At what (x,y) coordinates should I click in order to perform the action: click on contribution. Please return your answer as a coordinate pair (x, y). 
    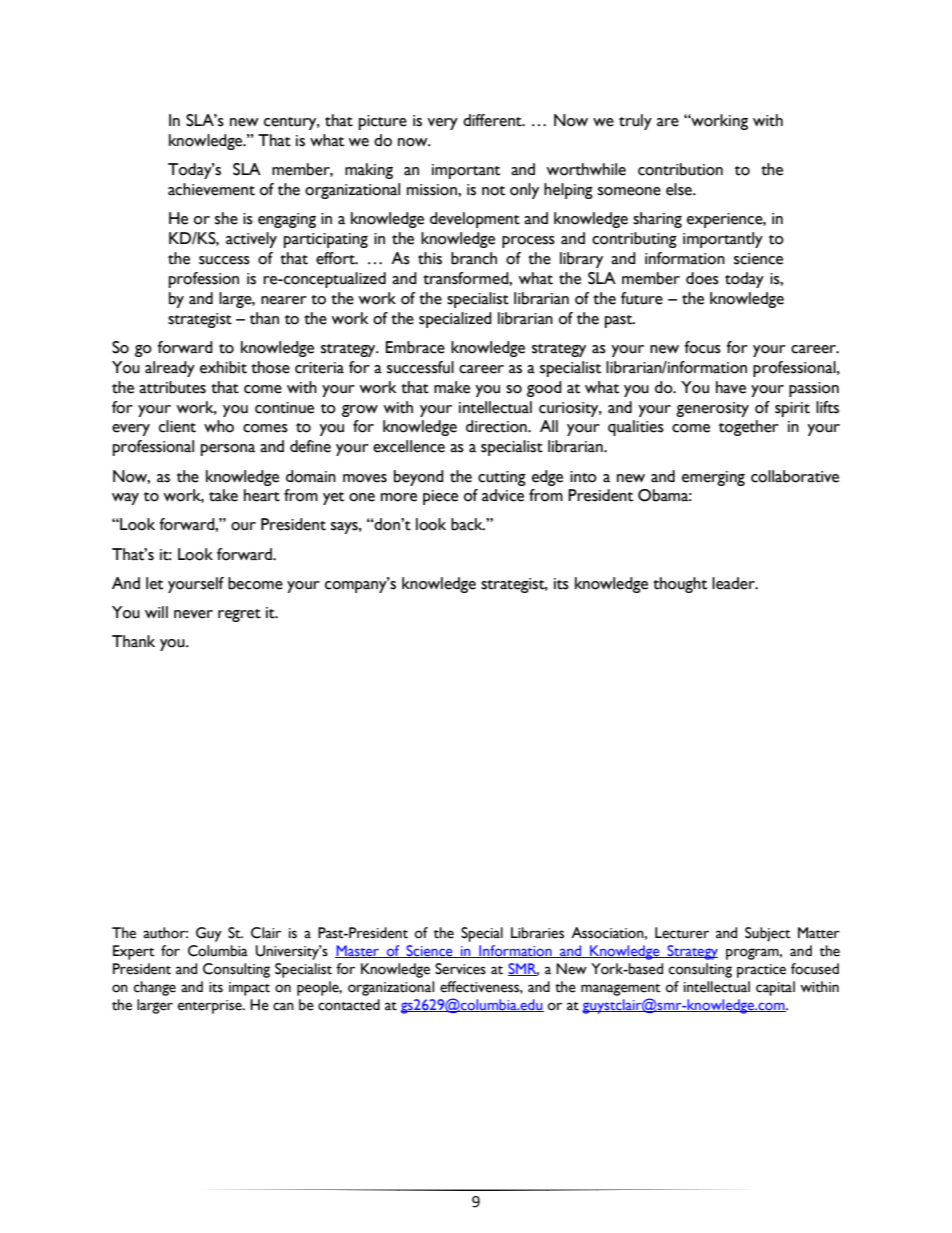
    Looking at the image, I should click on (680, 169).
